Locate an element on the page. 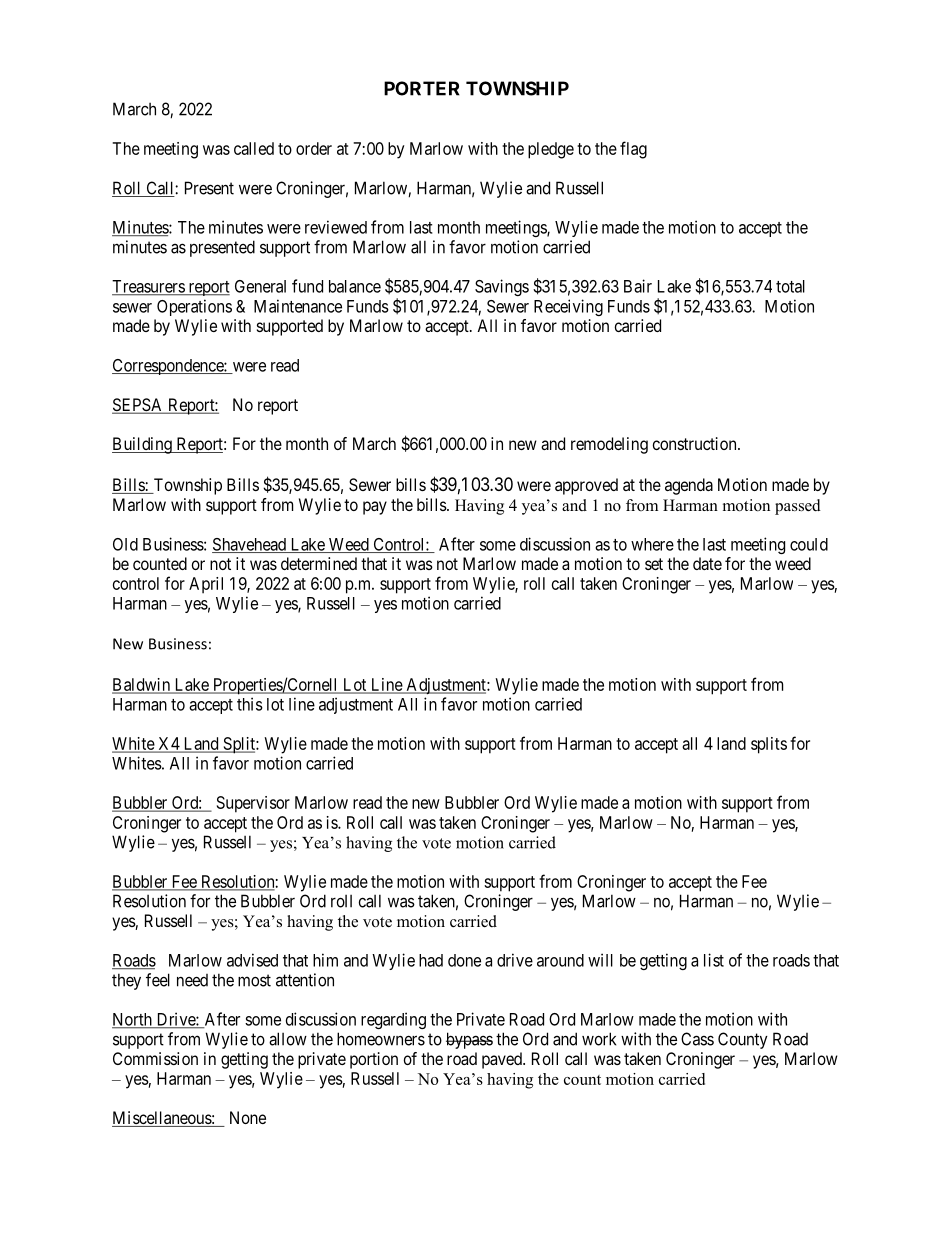 This document has height=1233, width=952. Cass is located at coordinates (697, 1039).
